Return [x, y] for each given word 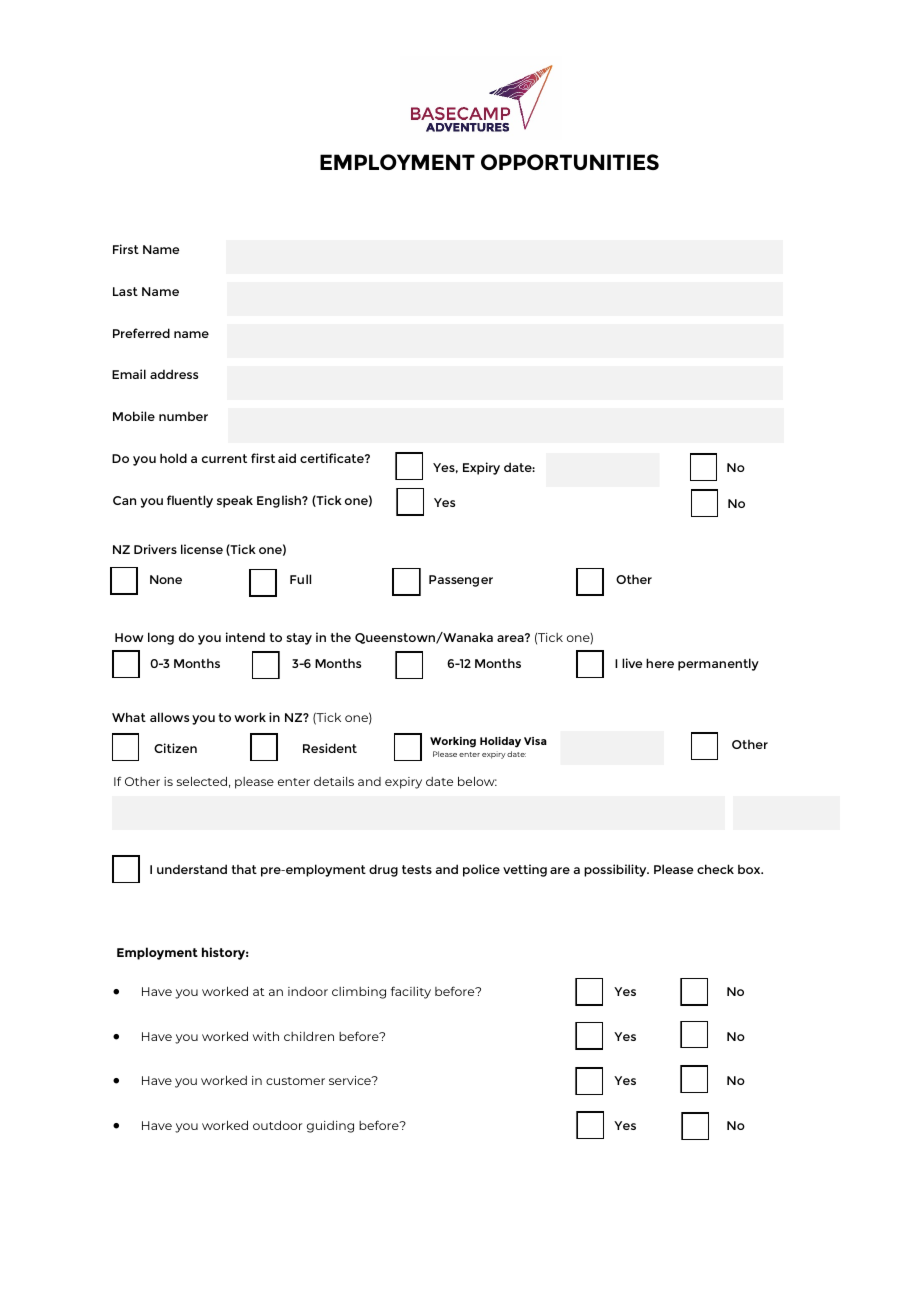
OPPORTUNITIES [570, 162]
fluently [190, 501]
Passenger [461, 581]
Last [125, 291]
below [477, 781]
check [715, 869]
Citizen [175, 748]
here [660, 663]
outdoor [277, 1125]
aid [287, 458]
